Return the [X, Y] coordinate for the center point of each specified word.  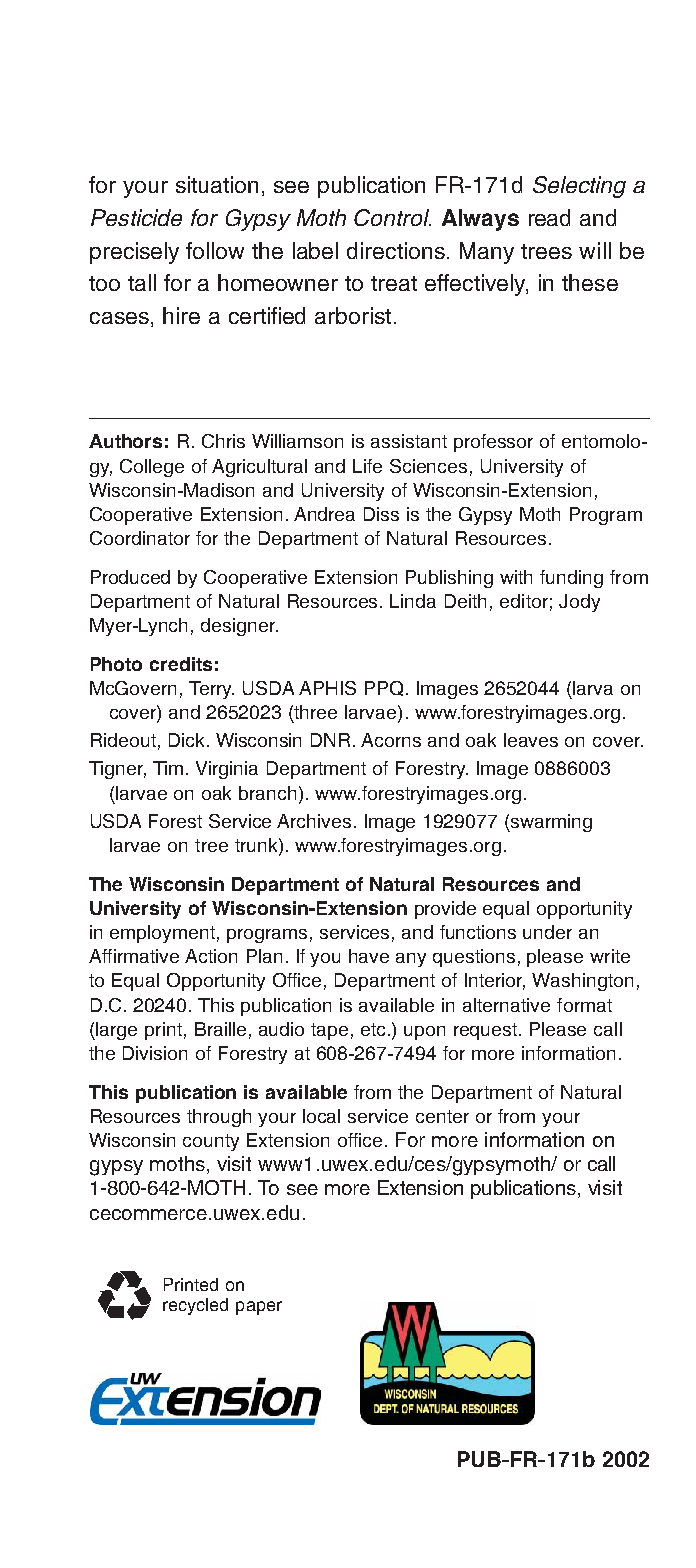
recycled [195, 1306]
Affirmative [134, 956]
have [369, 956]
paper [259, 1308]
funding [571, 579]
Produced [130, 577]
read [549, 217]
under [547, 932]
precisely [134, 253]
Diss [381, 514]
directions [396, 250]
